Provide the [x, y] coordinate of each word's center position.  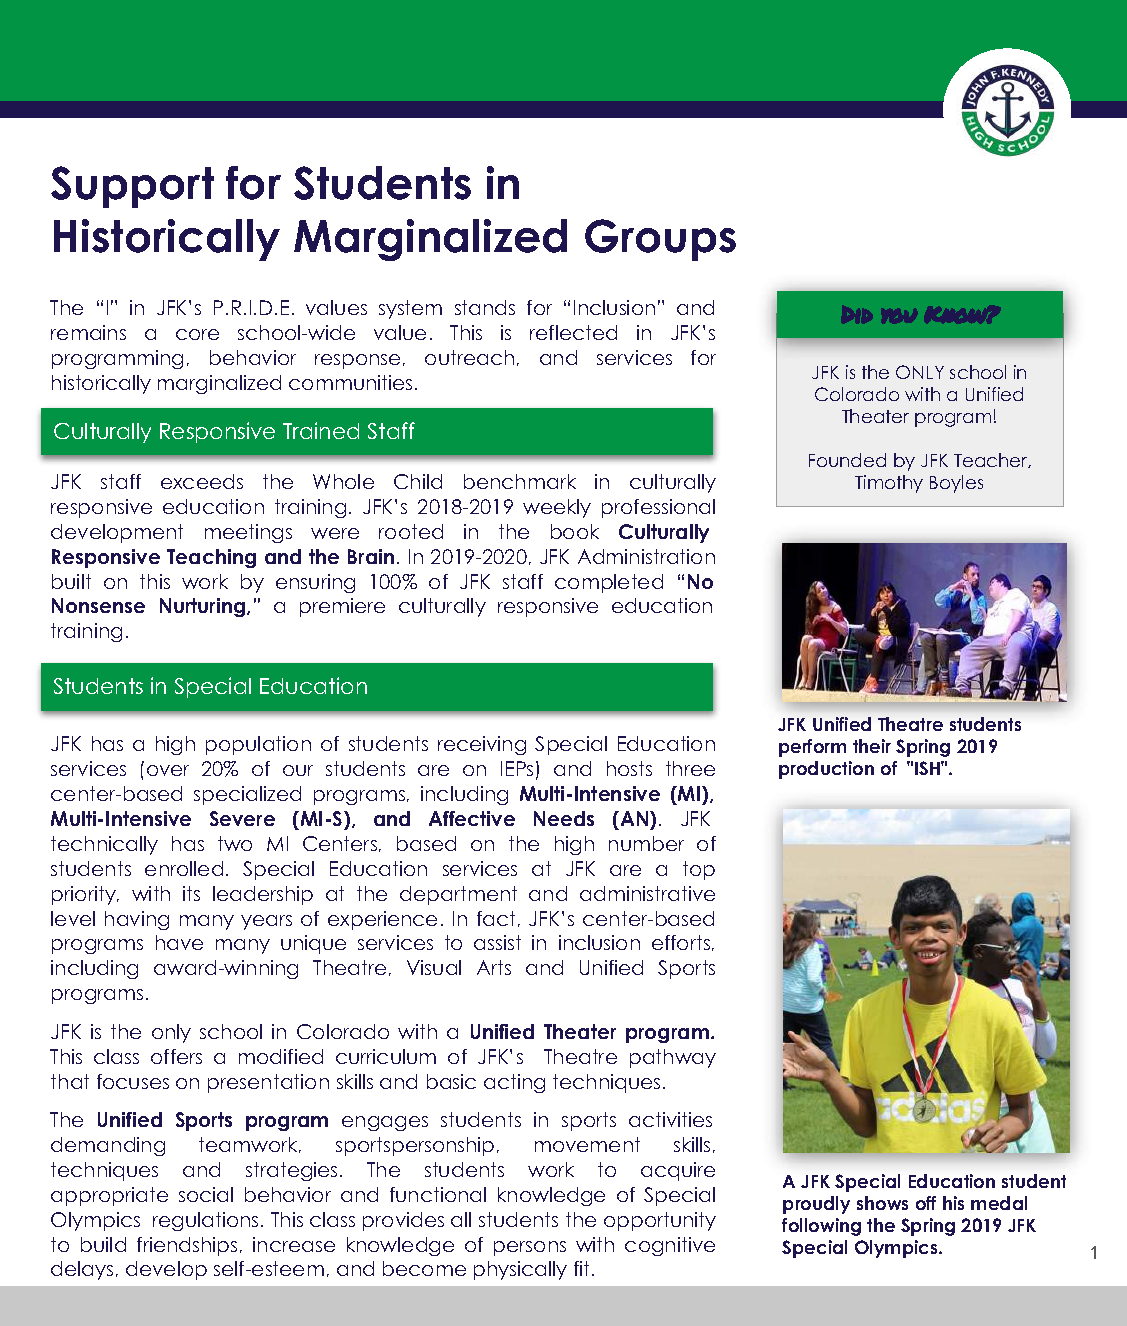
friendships [187, 1246]
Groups [660, 240]
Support [132, 187]
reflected [573, 332]
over [168, 770]
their [872, 746]
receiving [482, 745]
